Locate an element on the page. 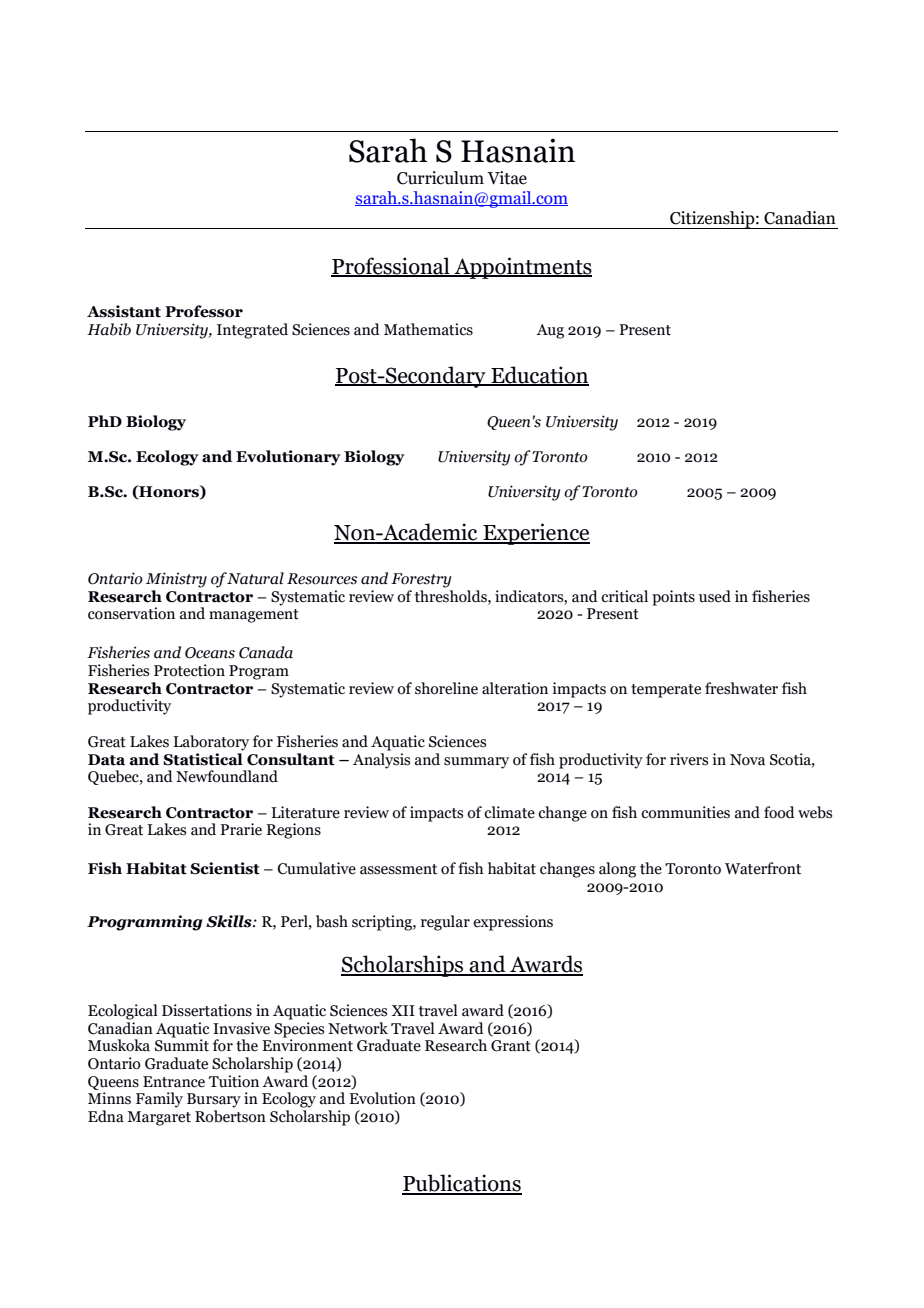  Margaret is located at coordinates (159, 1118).
